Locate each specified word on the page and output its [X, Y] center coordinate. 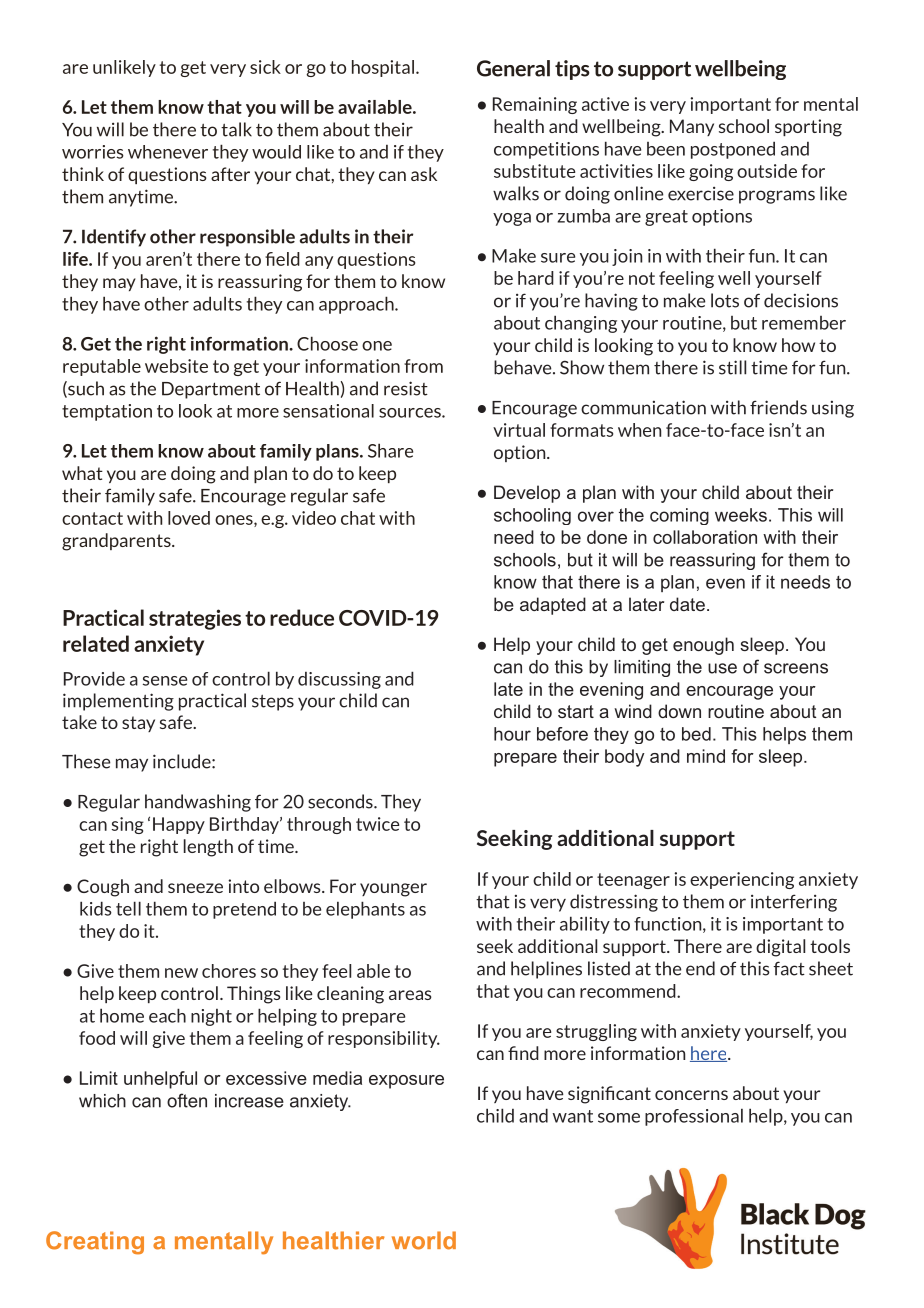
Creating [95, 1243]
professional [694, 1117]
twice [377, 824]
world [424, 1240]
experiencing [742, 880]
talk [236, 129]
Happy [179, 825]
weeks [741, 515]
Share [390, 450]
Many [692, 127]
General [513, 68]
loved [189, 518]
